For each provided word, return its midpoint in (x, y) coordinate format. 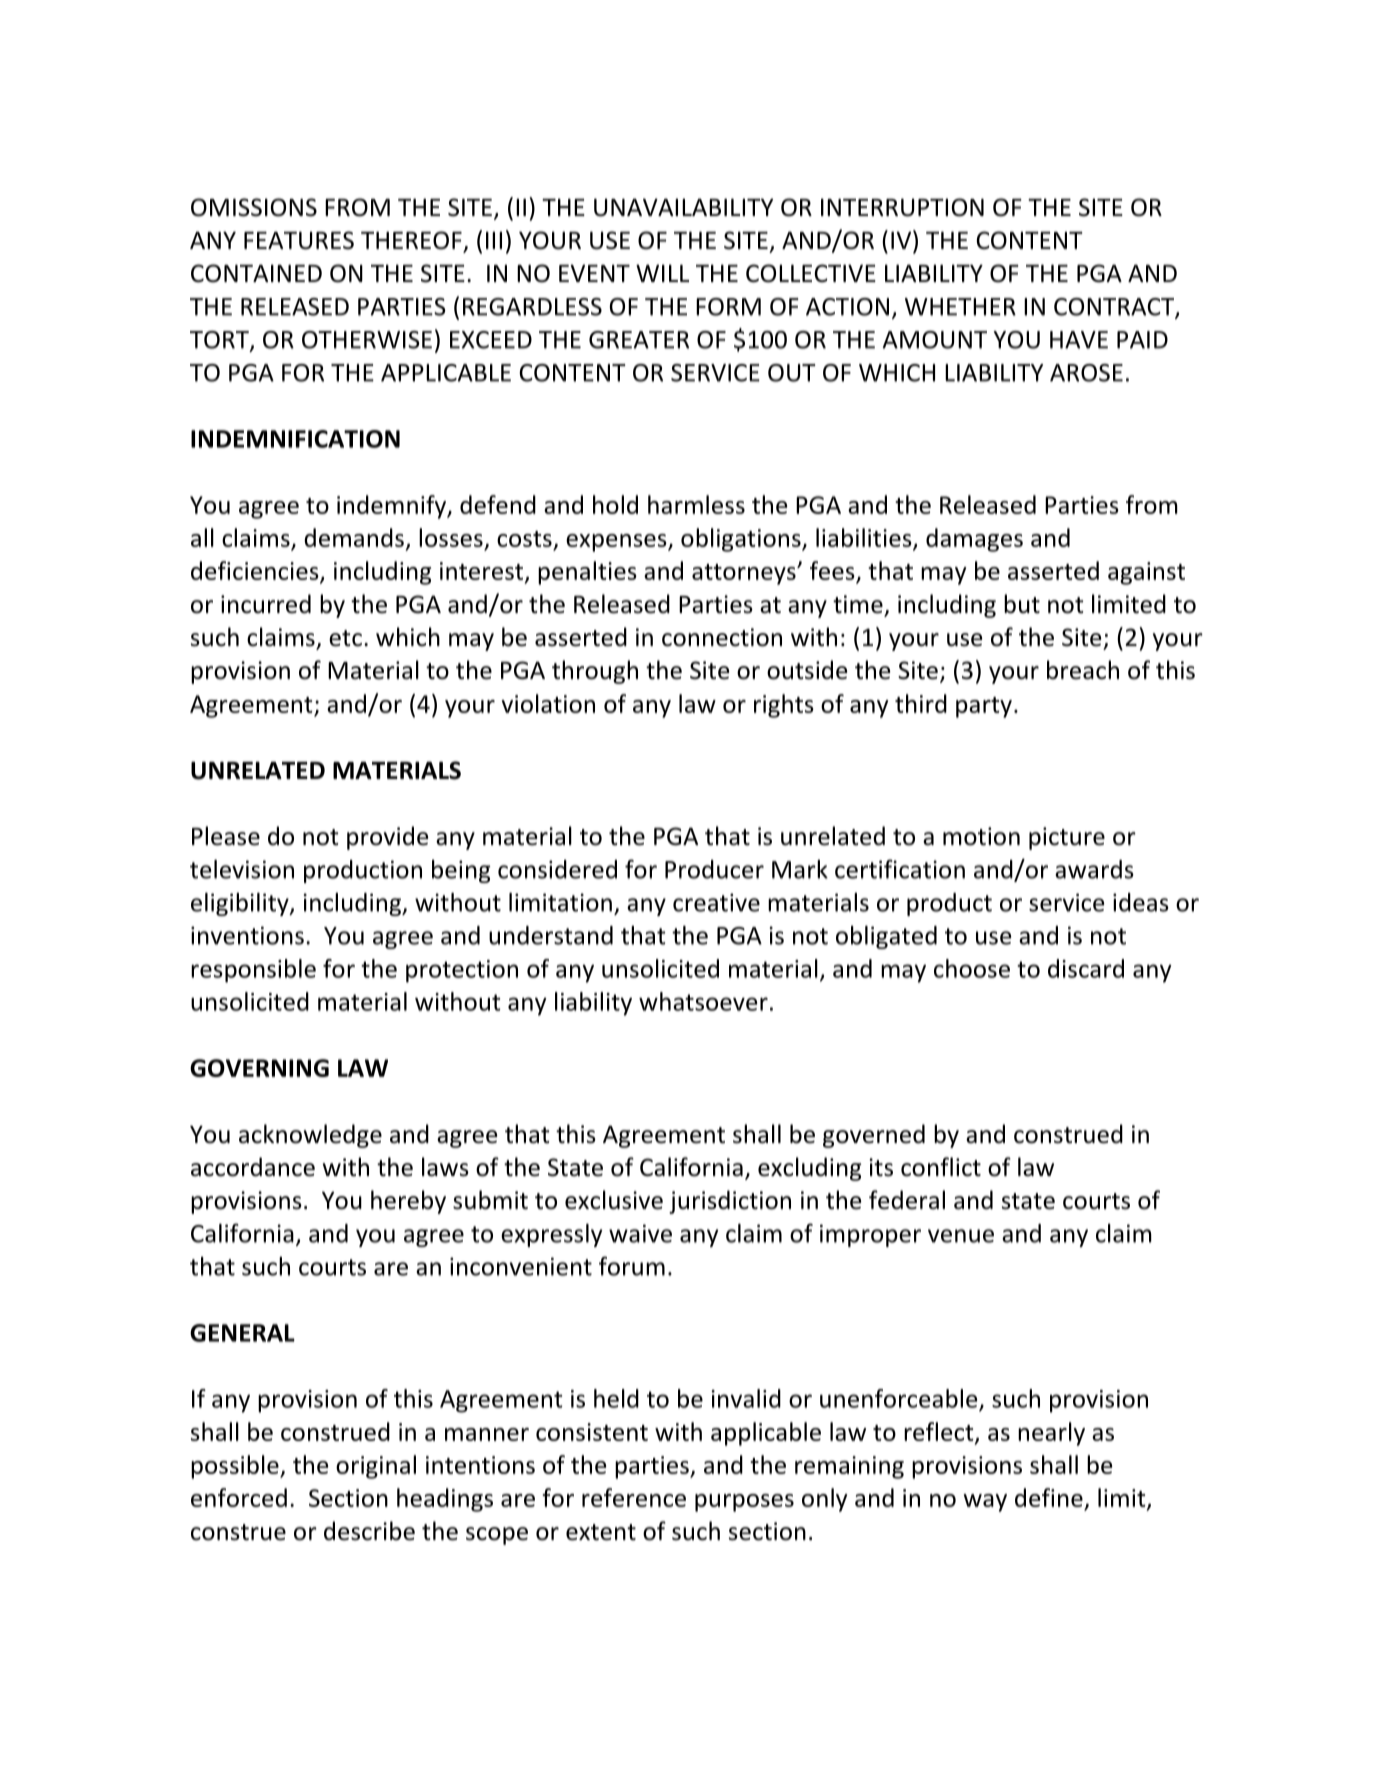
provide (387, 838)
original (376, 1467)
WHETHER (960, 307)
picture (1067, 838)
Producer (714, 869)
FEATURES (299, 240)
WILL (662, 273)
